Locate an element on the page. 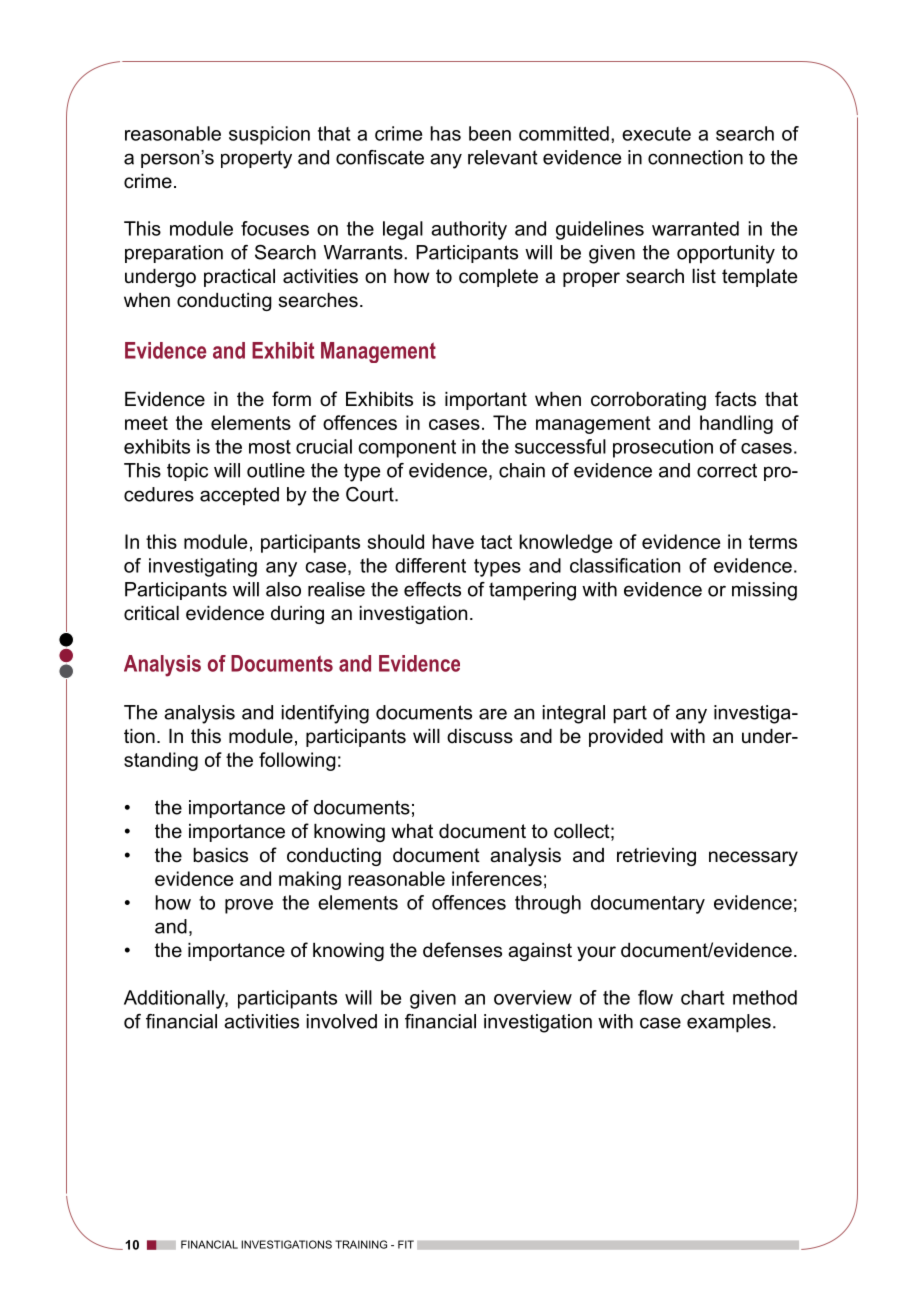  has is located at coordinates (446, 133).
